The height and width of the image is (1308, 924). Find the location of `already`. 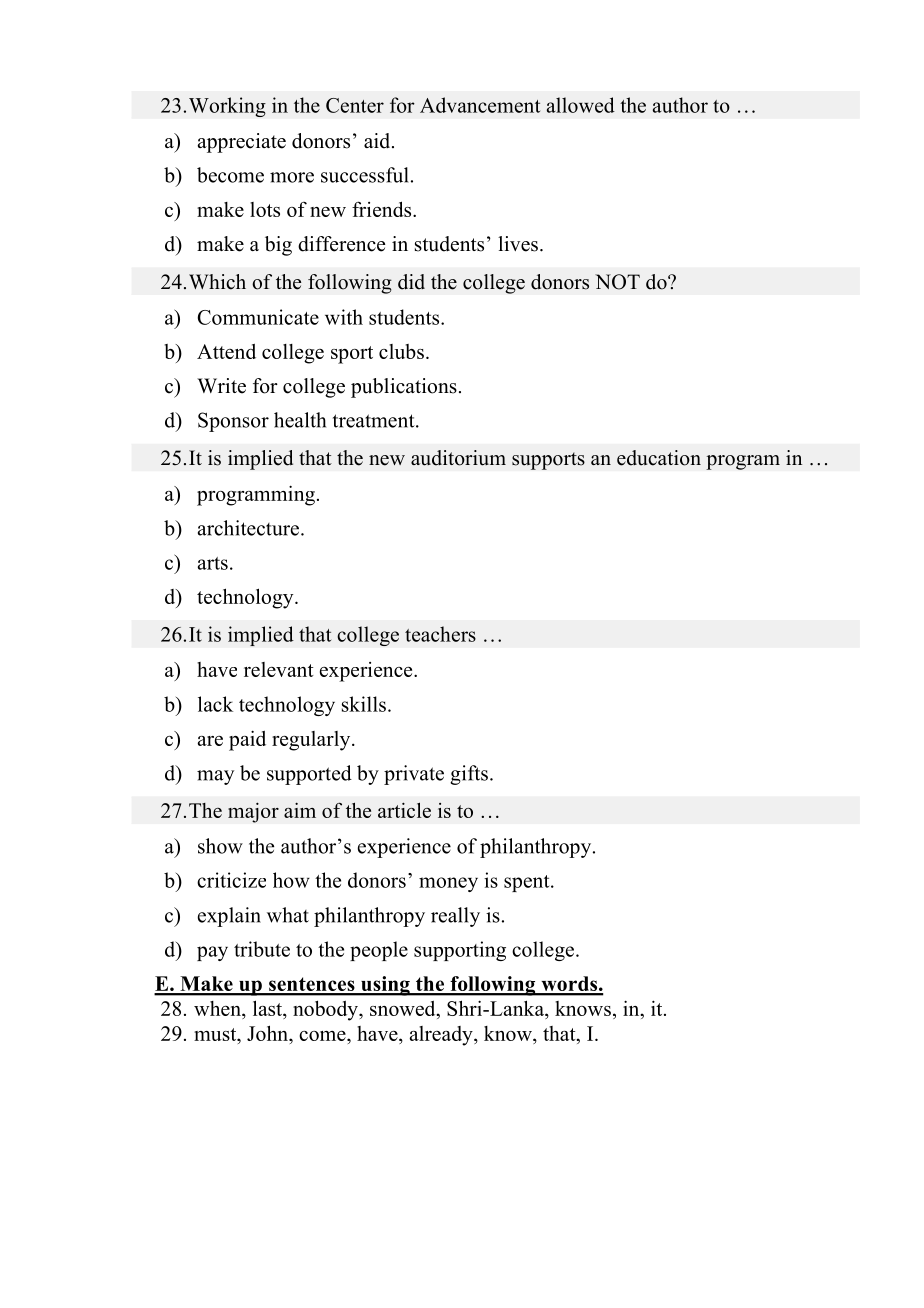

already is located at coordinates (442, 1036).
